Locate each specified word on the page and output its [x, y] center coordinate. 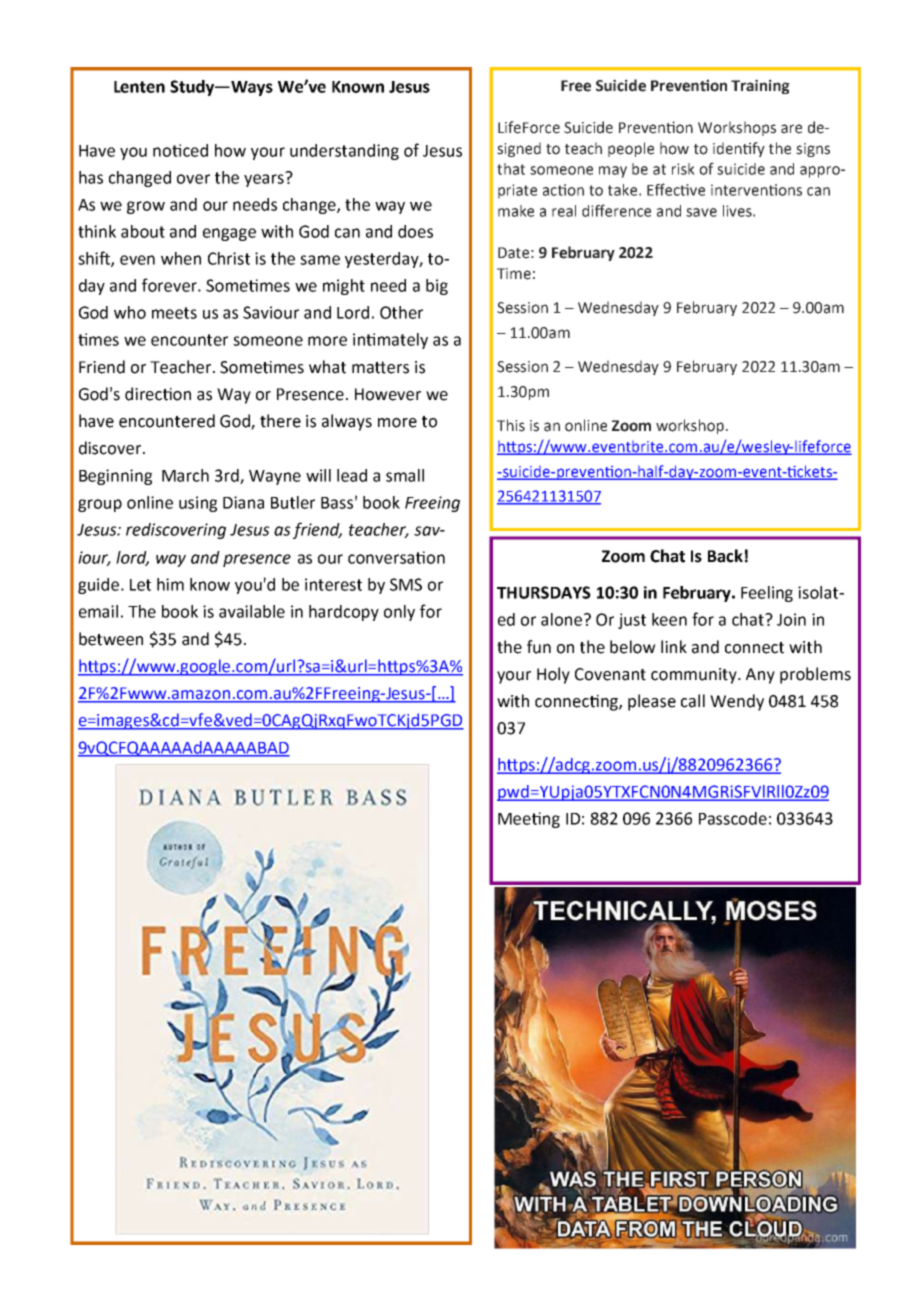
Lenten [139, 87]
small [405, 475]
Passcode [733, 818]
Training [760, 86]
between [111, 639]
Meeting [529, 820]
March [185, 475]
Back [725, 556]
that [511, 169]
